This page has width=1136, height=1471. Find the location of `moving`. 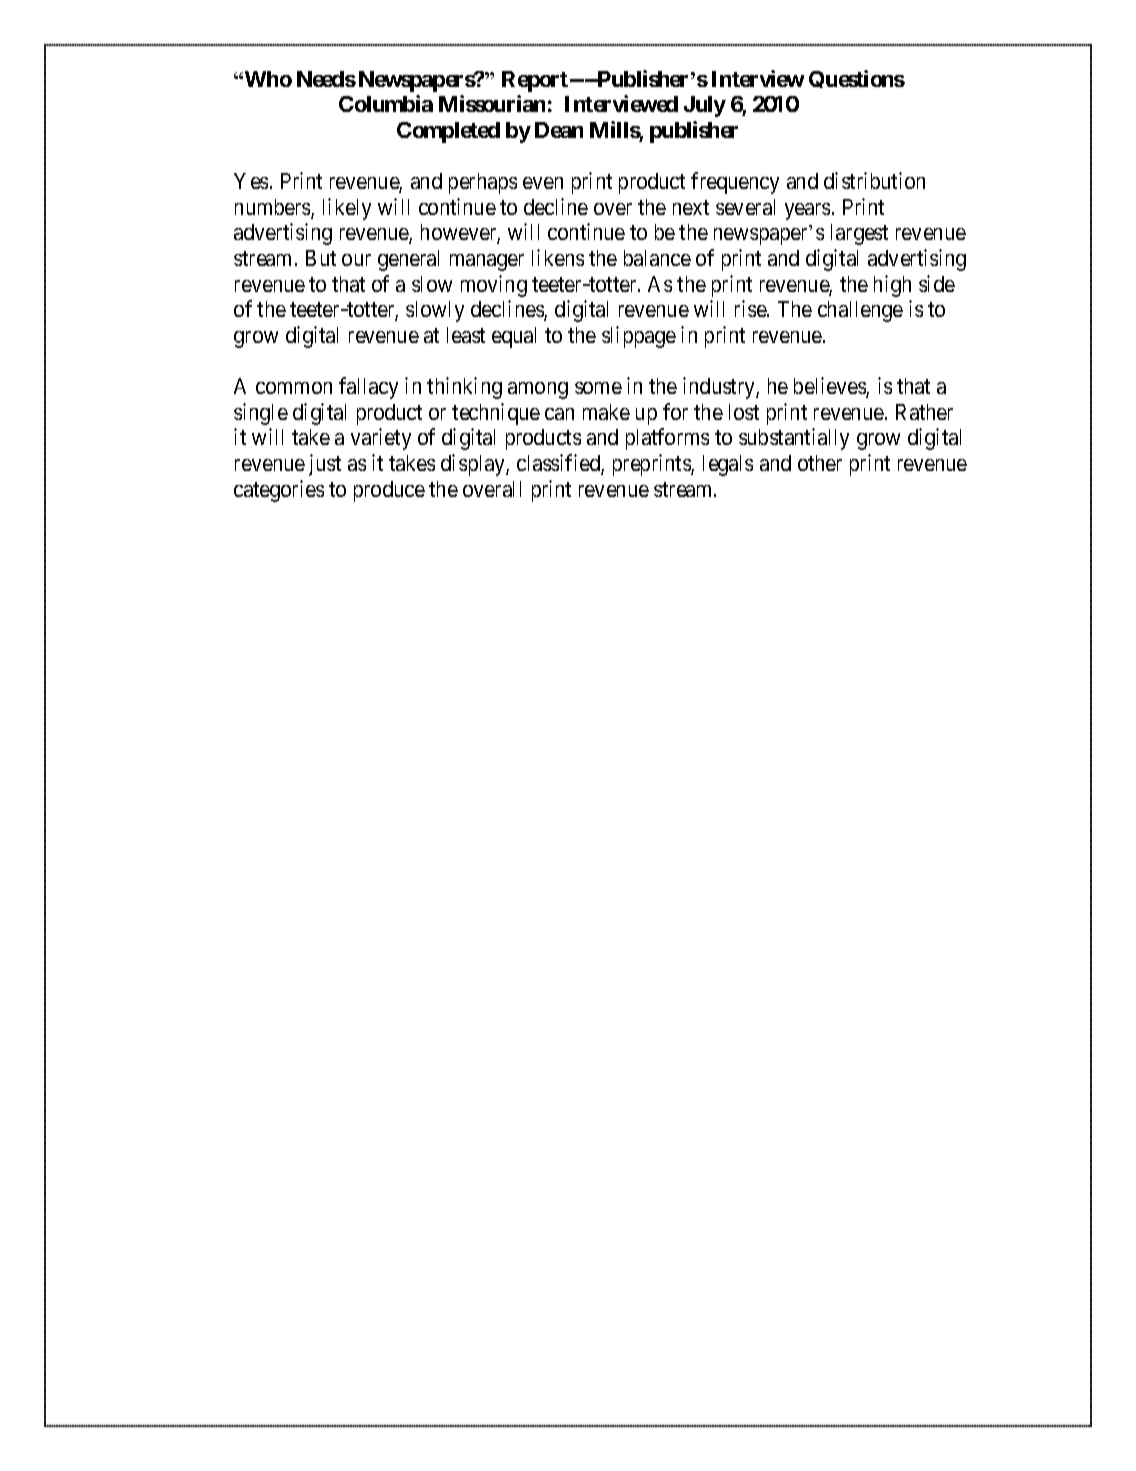

moving is located at coordinates (494, 286).
